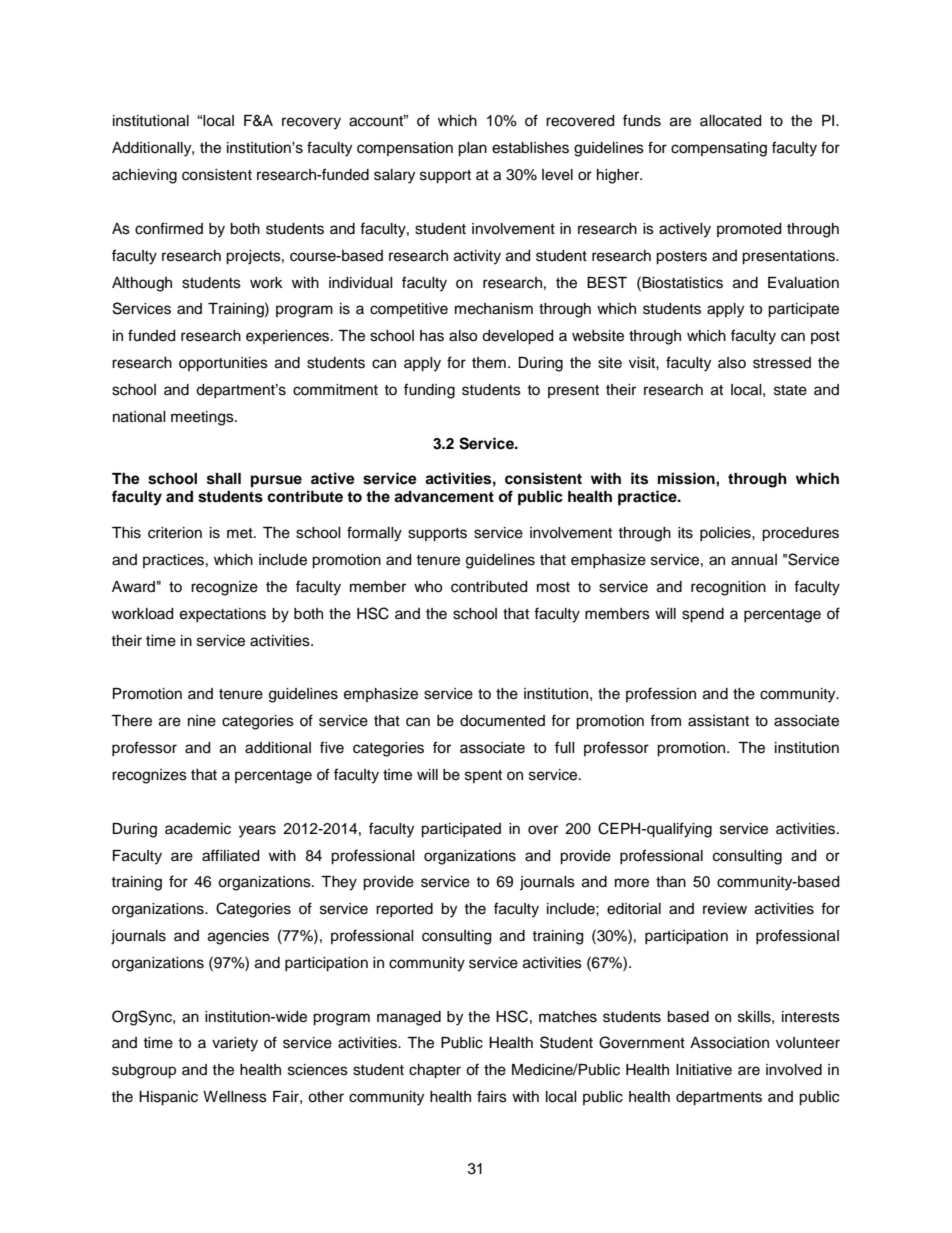 The image size is (952, 1233). I want to click on variety, so click(235, 1044).
